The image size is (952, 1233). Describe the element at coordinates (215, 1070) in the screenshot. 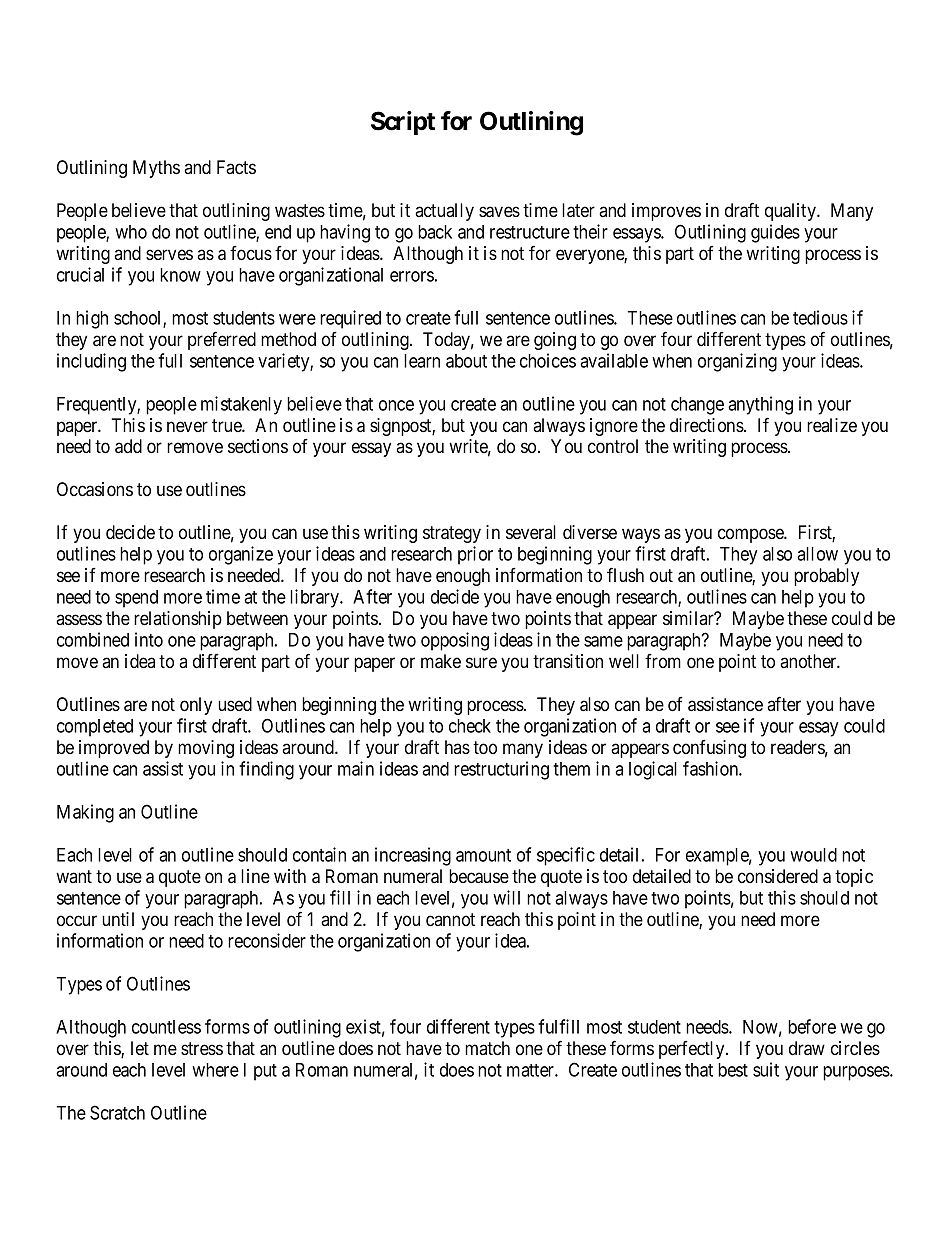

I see `where` at that location.
